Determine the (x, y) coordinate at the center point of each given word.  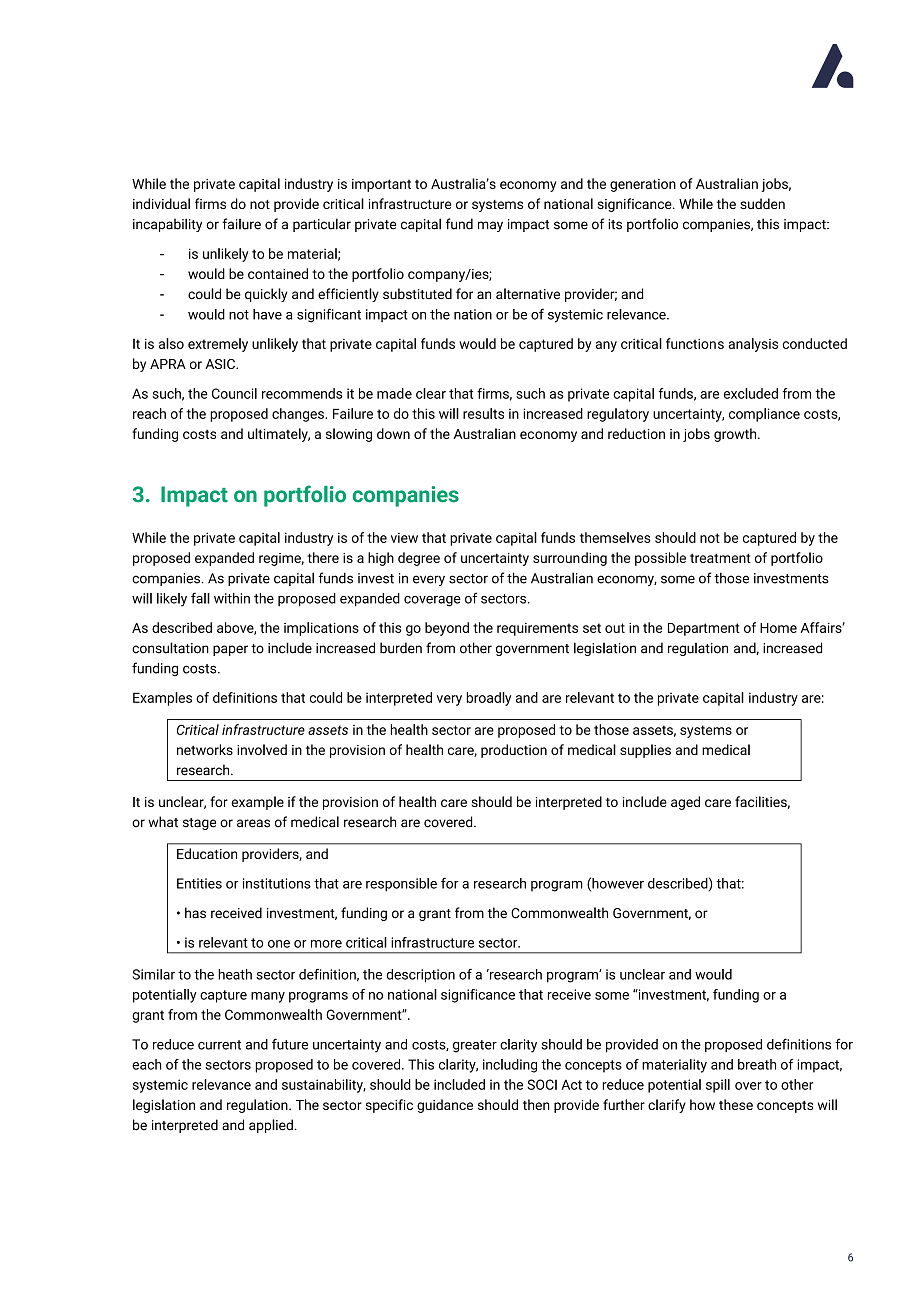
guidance (445, 1106)
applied (271, 1126)
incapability (167, 225)
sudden (762, 203)
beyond (447, 629)
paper (230, 650)
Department (704, 629)
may (490, 226)
